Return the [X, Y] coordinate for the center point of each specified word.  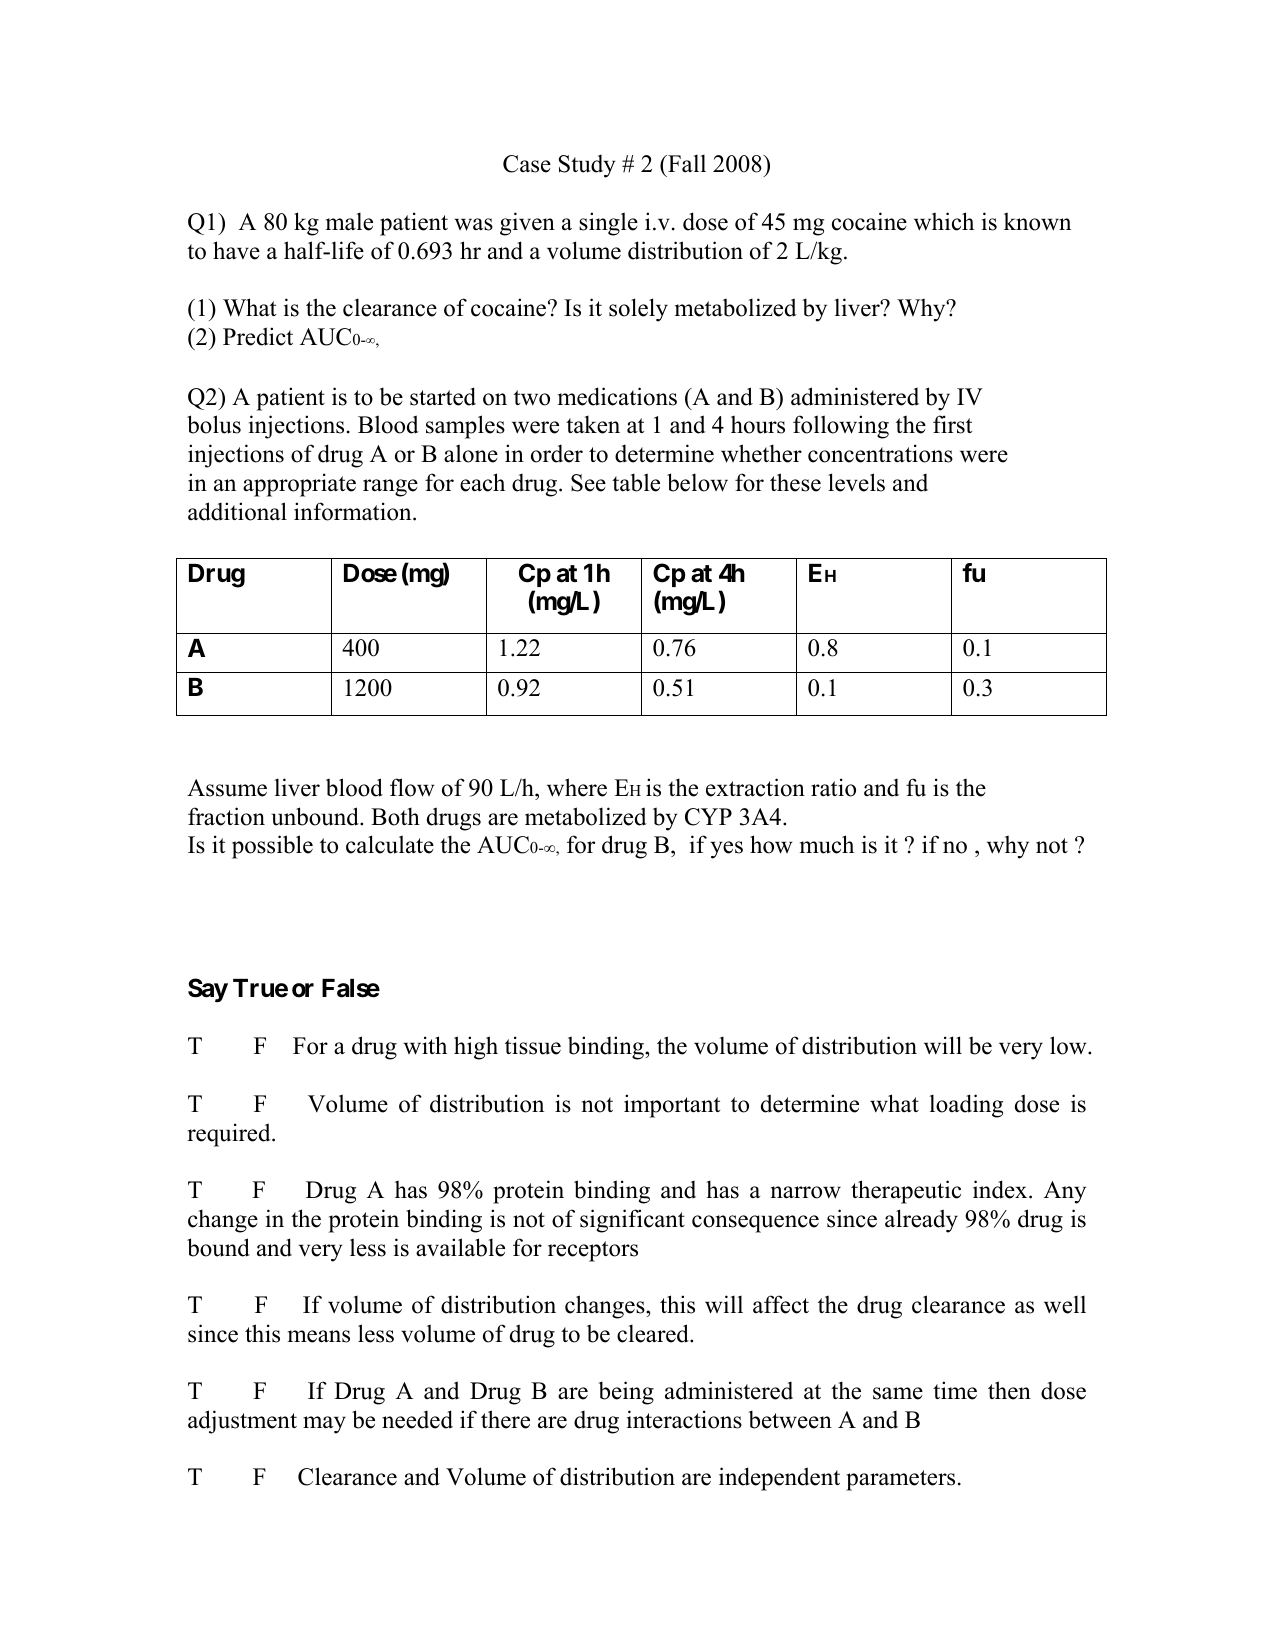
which [944, 221]
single [608, 224]
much [827, 844]
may [324, 1425]
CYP [708, 817]
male [349, 221]
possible [272, 847]
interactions [684, 1419]
